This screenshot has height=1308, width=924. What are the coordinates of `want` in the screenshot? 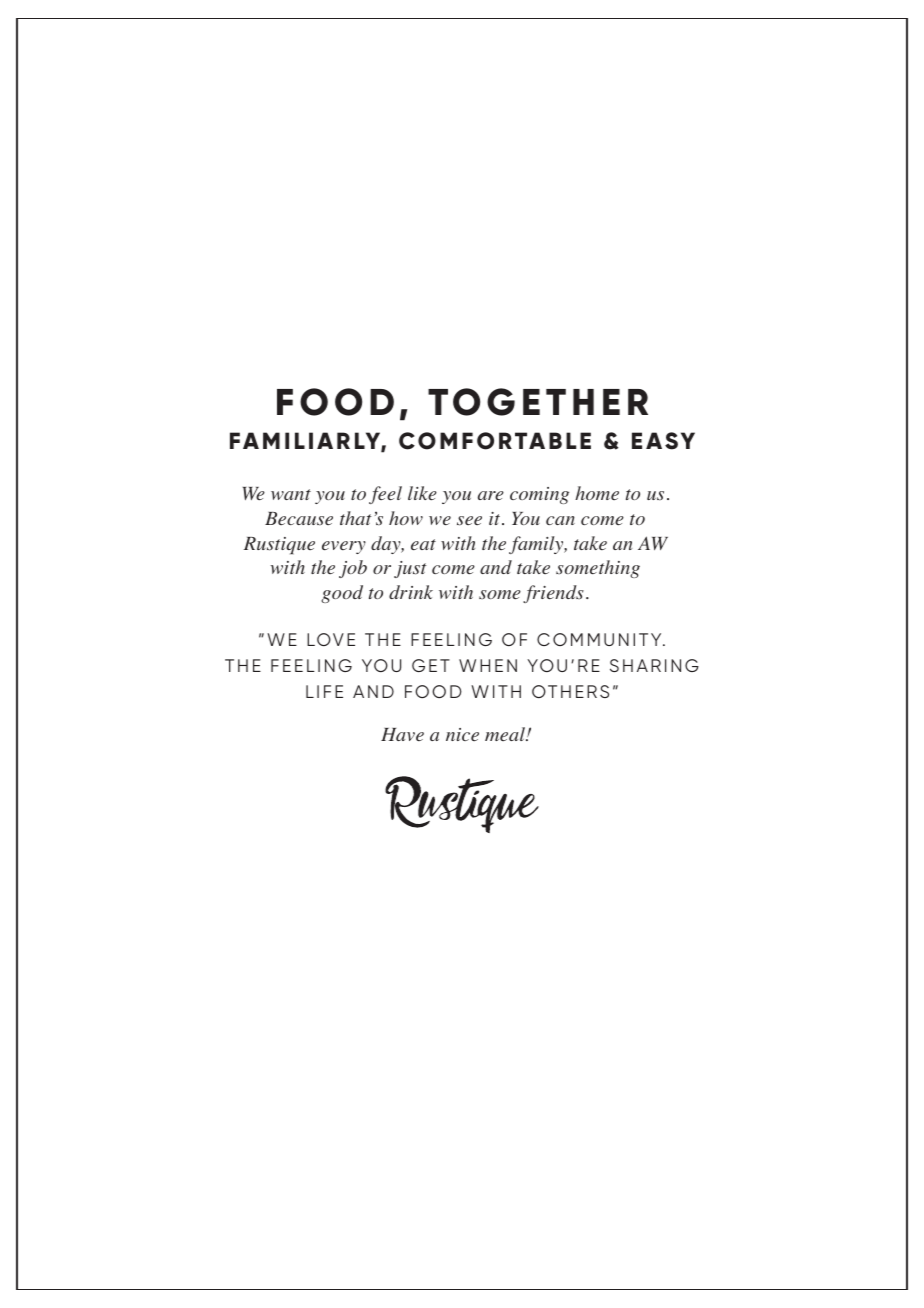 It's located at (291, 494).
